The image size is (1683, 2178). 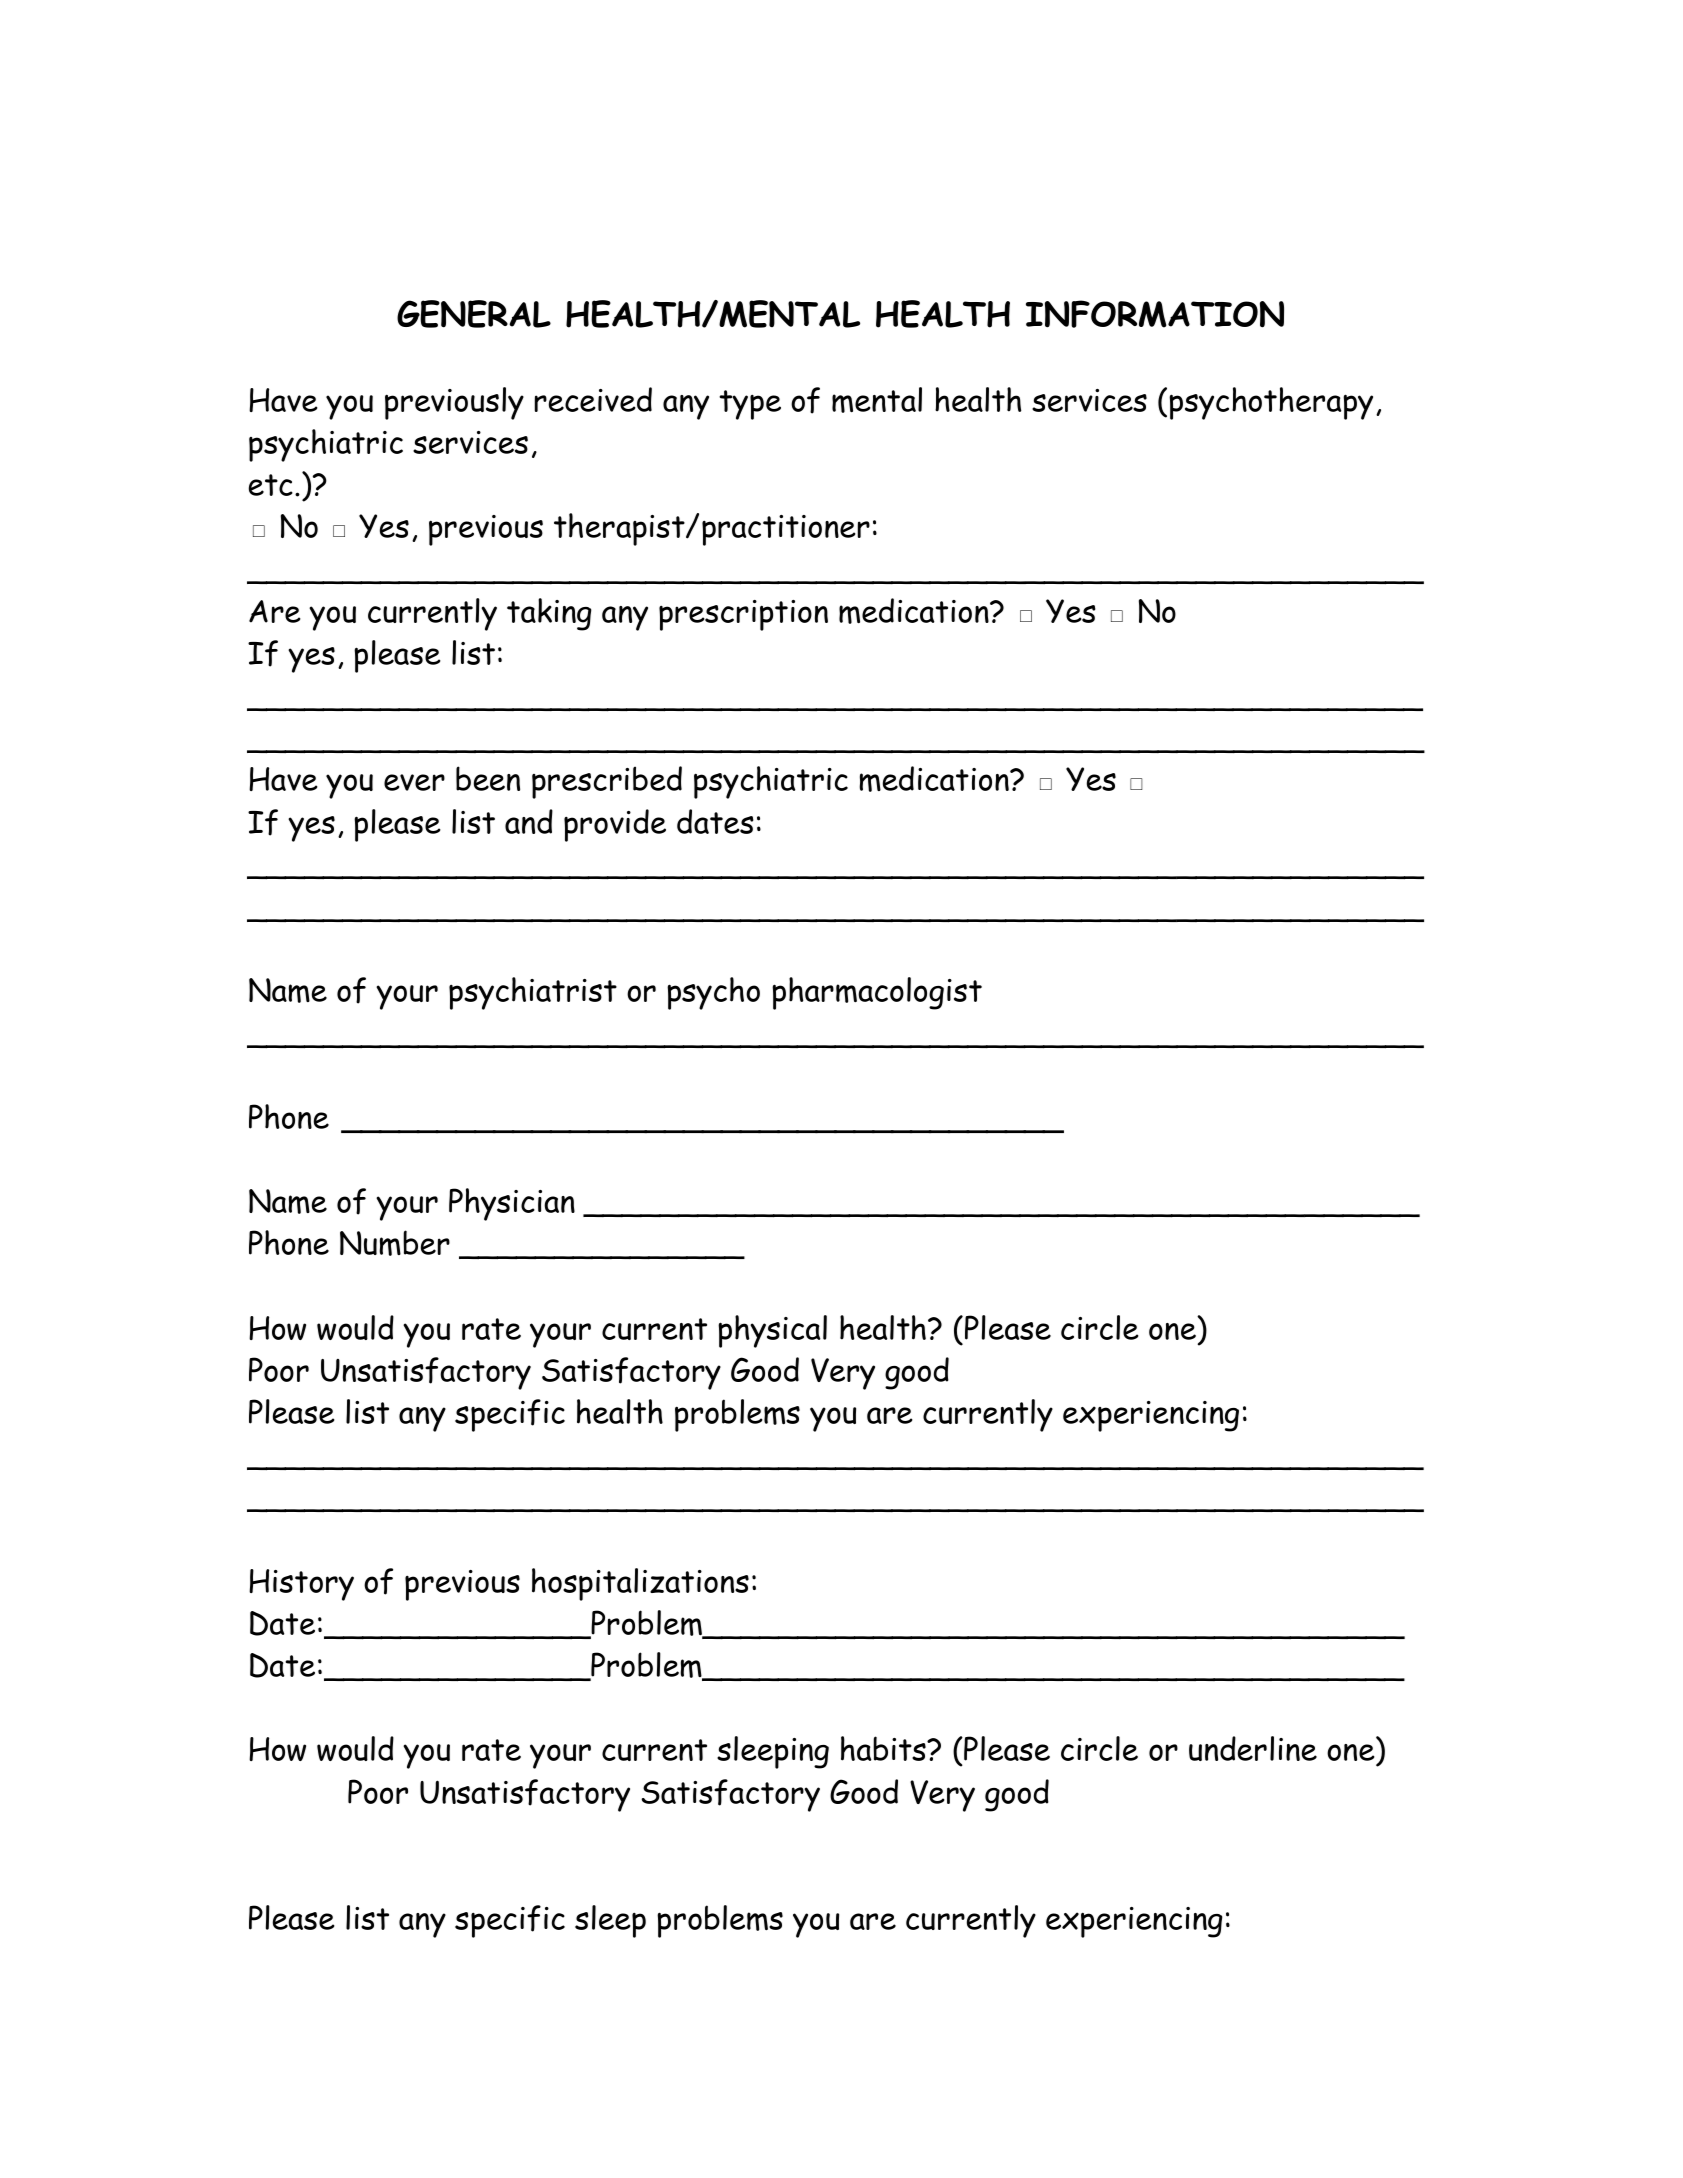 What do you see at coordinates (750, 405) in the document?
I see `type` at bounding box center [750, 405].
